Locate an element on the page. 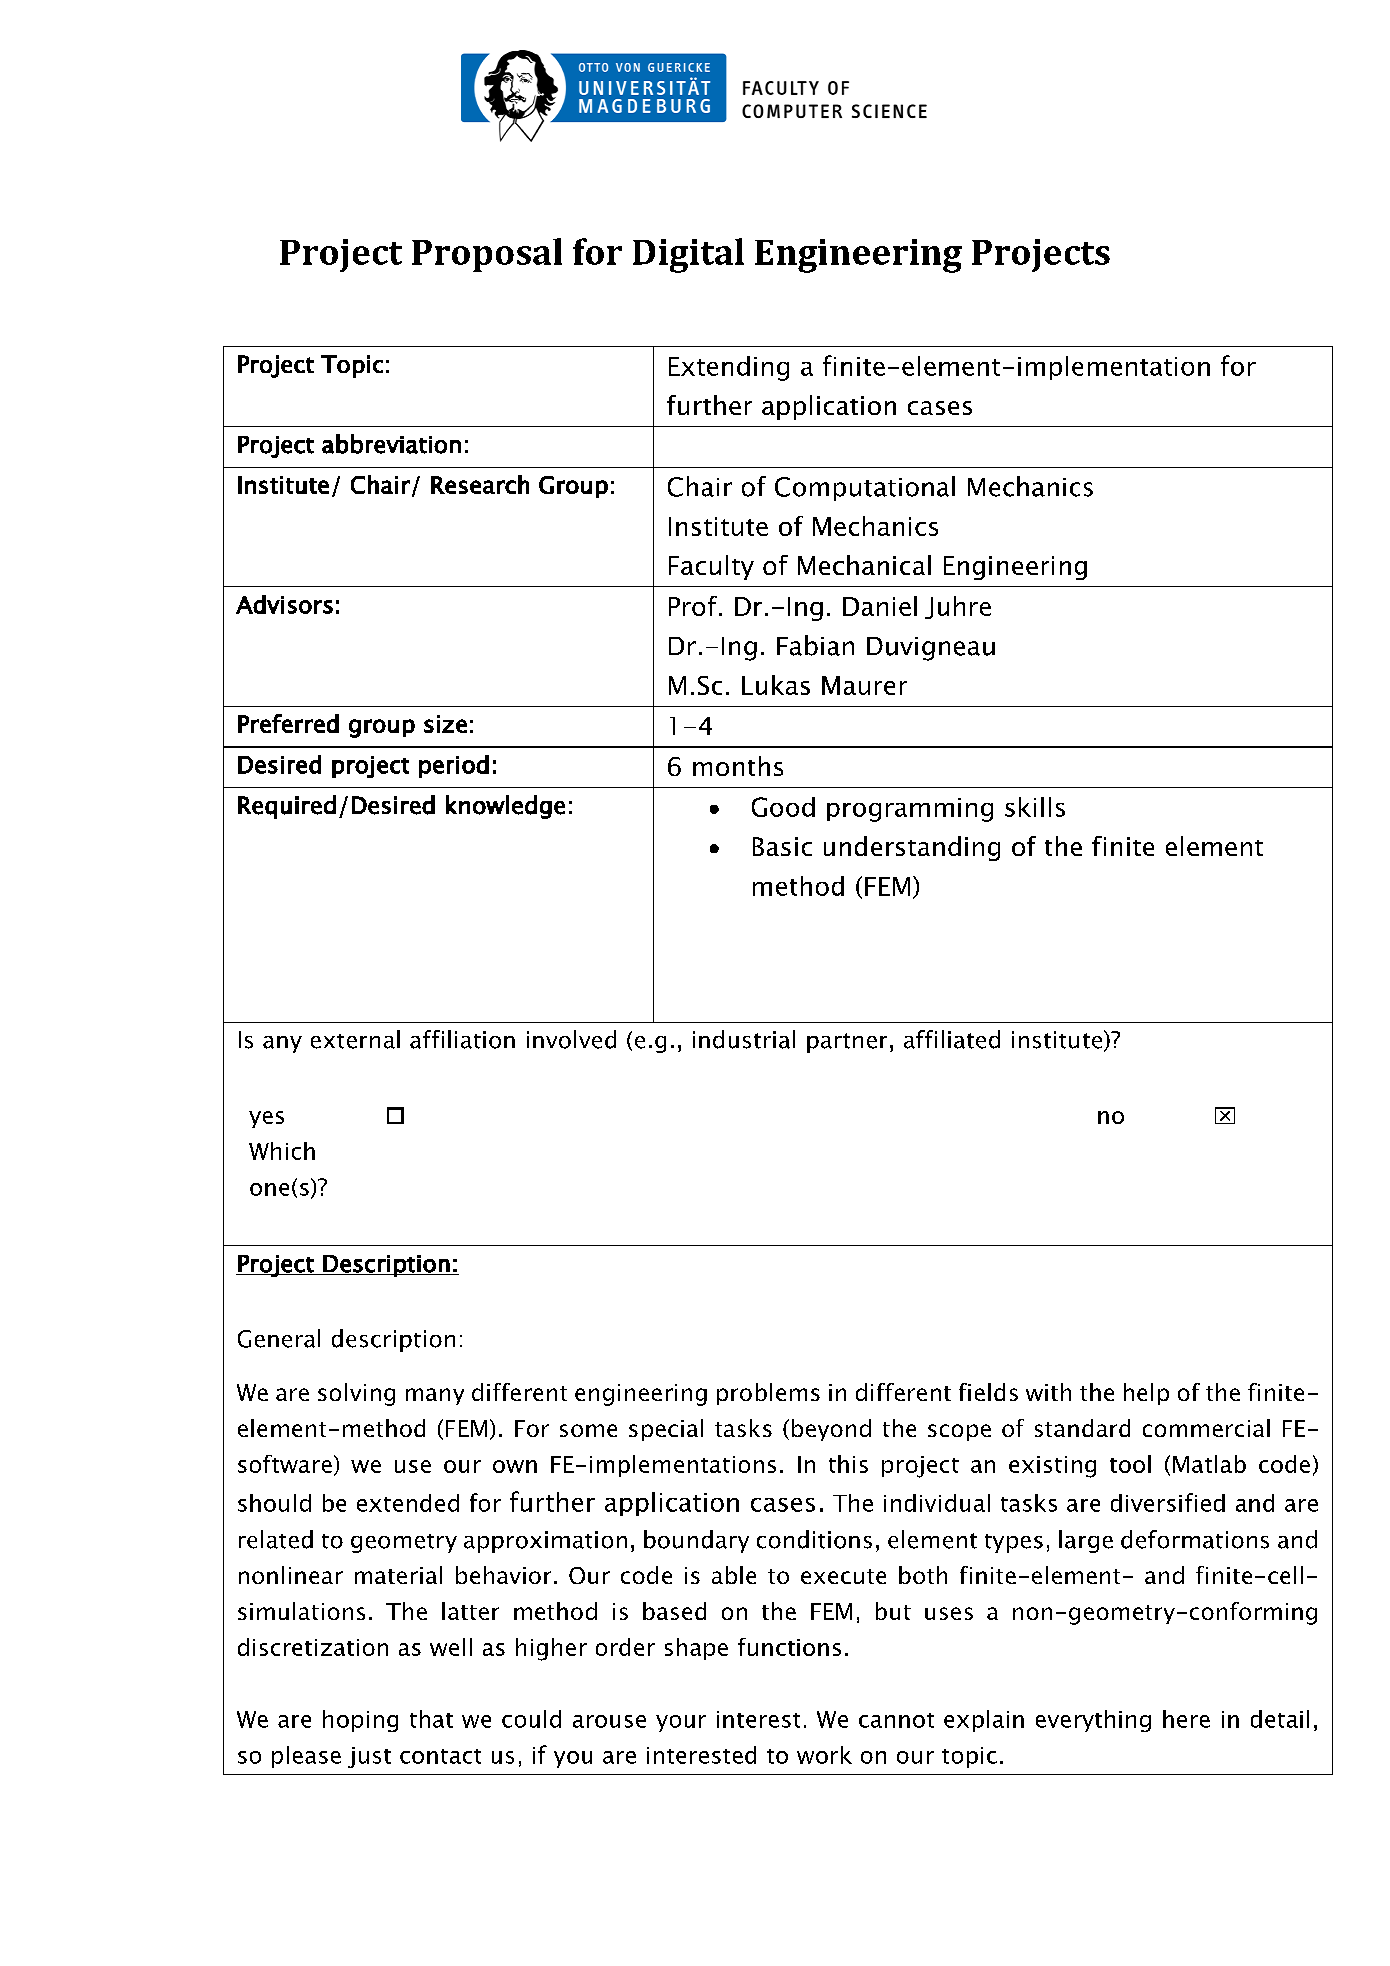  industrial is located at coordinates (744, 1039).
